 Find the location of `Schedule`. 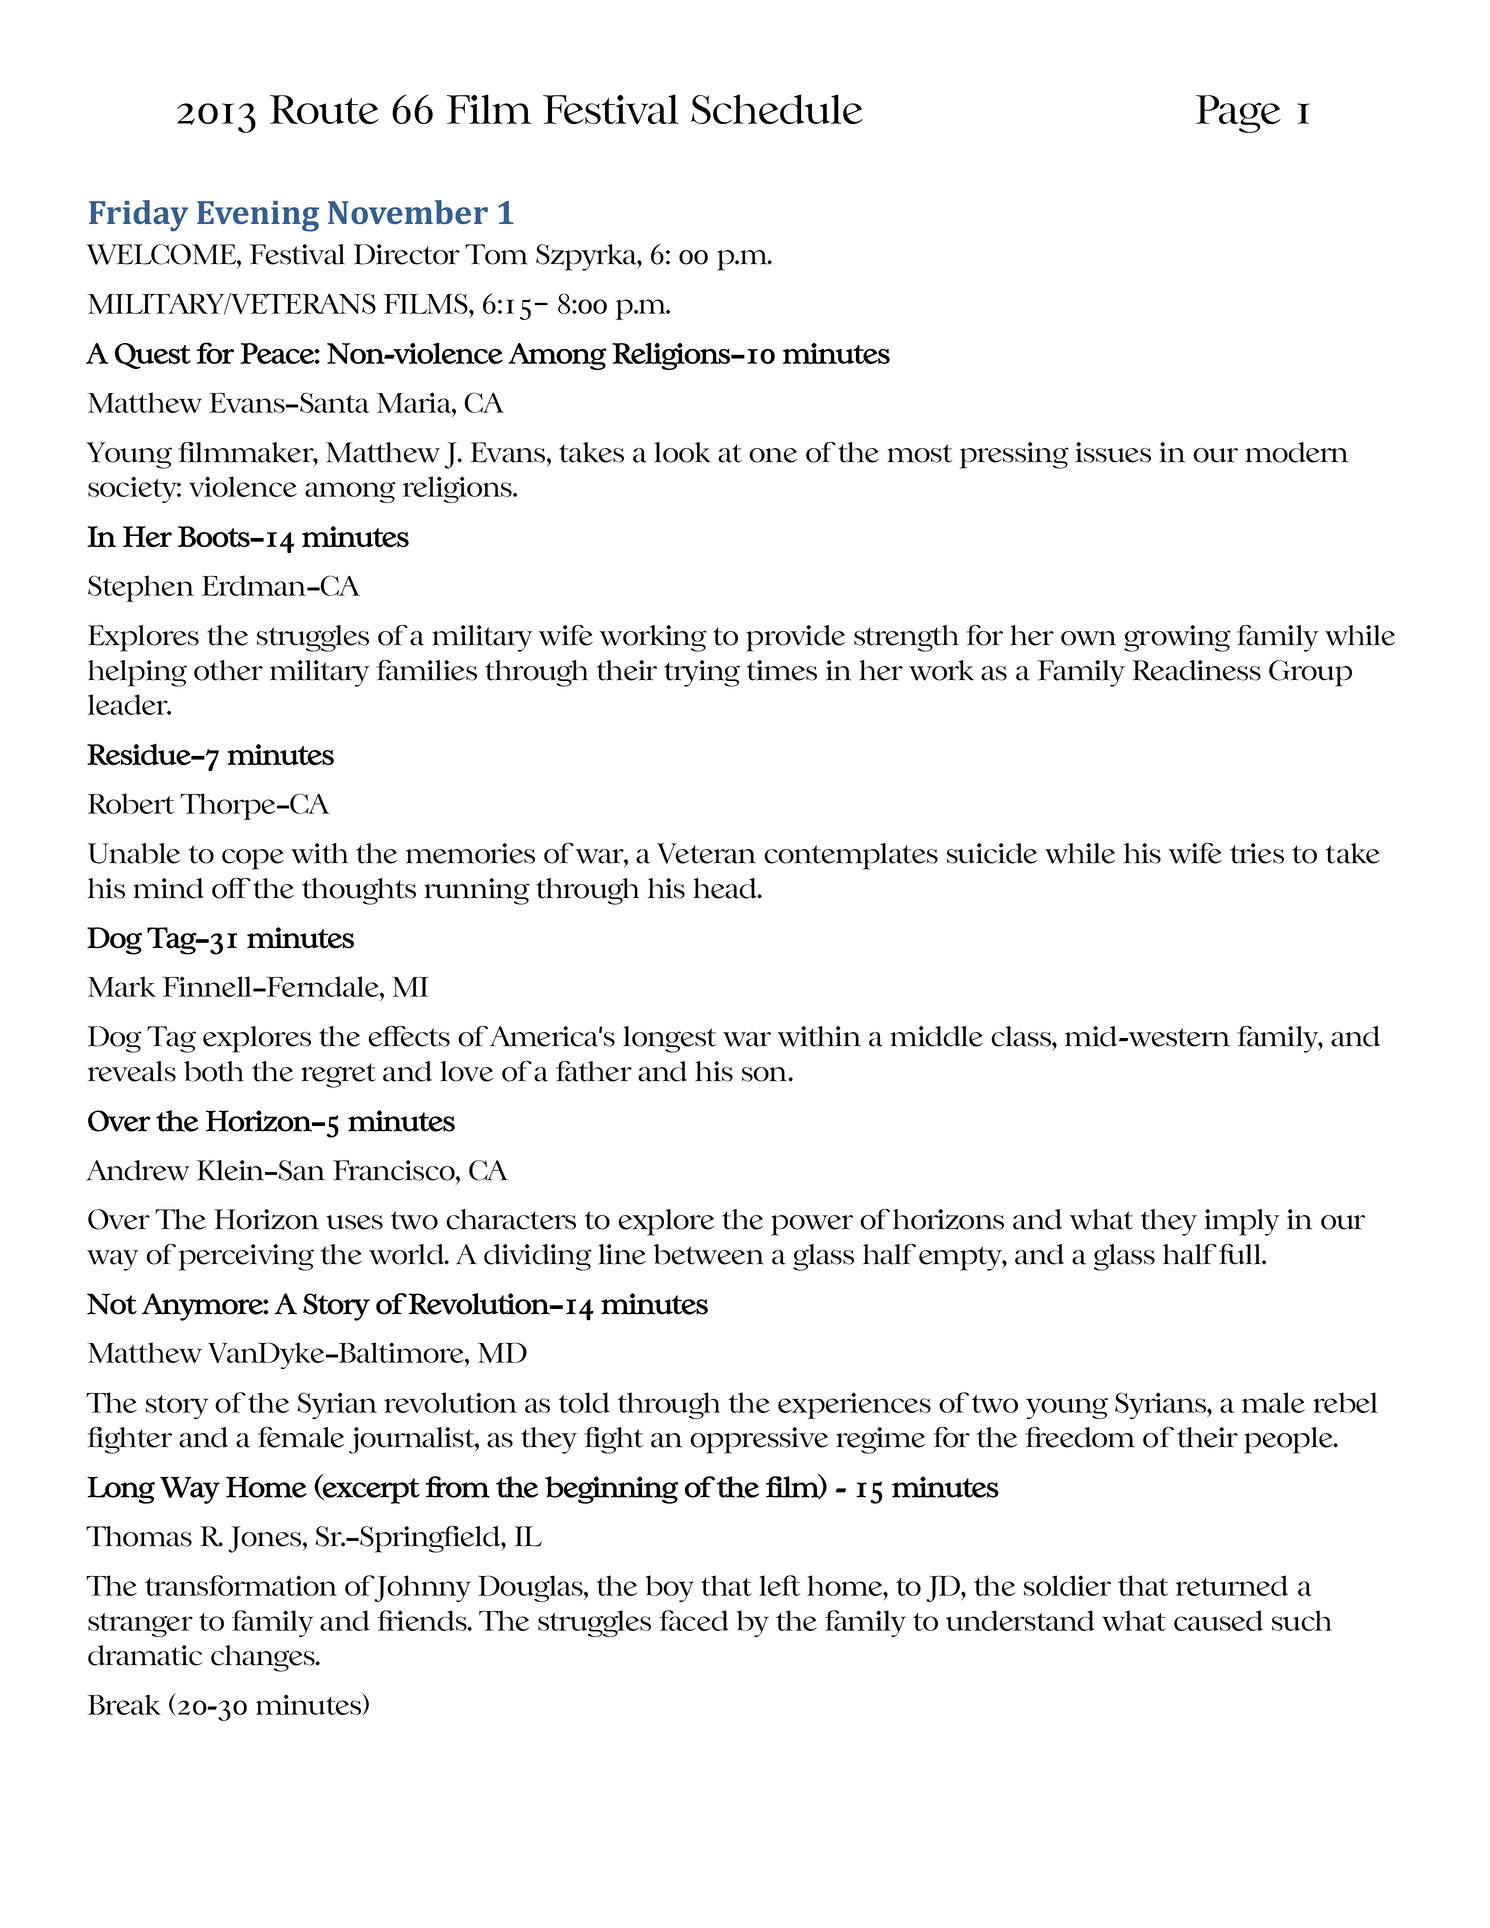

Schedule is located at coordinates (777, 109).
